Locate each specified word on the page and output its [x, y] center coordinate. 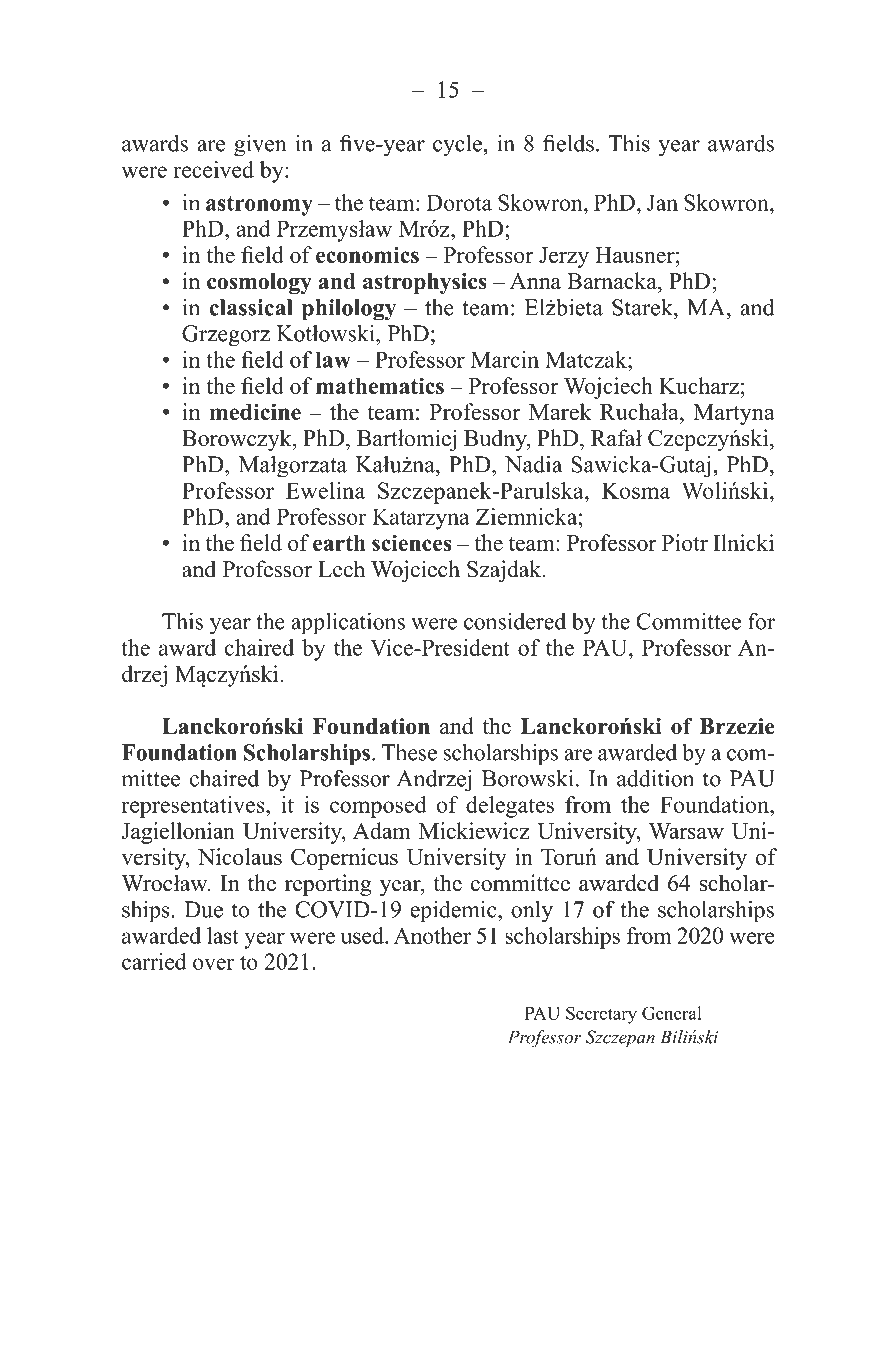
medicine [255, 411]
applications [348, 623]
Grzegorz [226, 336]
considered [515, 621]
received [213, 169]
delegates [510, 807]
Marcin [505, 359]
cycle [457, 145]
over [214, 964]
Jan [662, 202]
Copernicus [344, 859]
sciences [411, 542]
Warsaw [686, 831]
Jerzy [564, 257]
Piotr [685, 542]
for [761, 621]
